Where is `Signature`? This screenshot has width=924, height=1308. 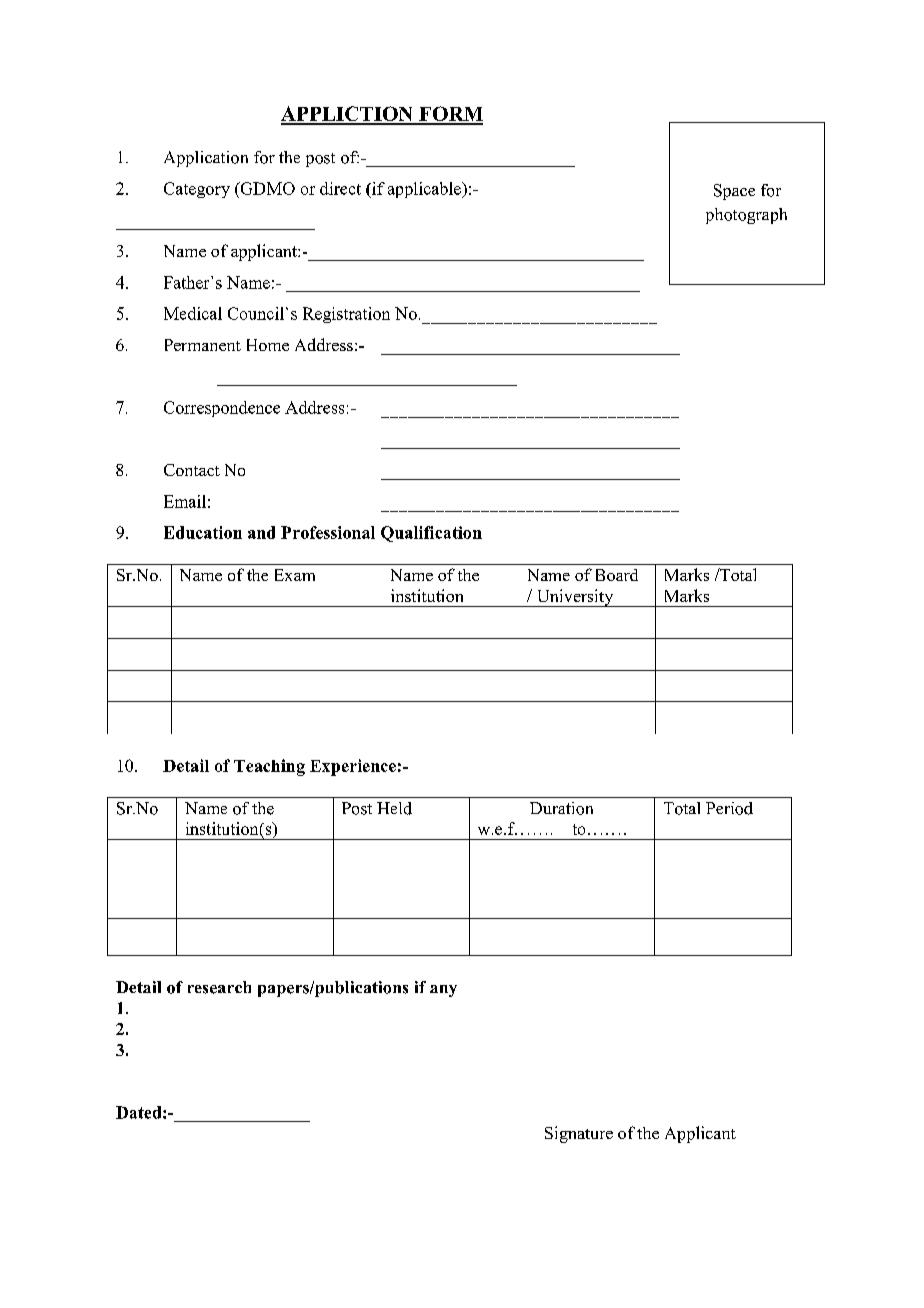
Signature is located at coordinates (579, 1134).
